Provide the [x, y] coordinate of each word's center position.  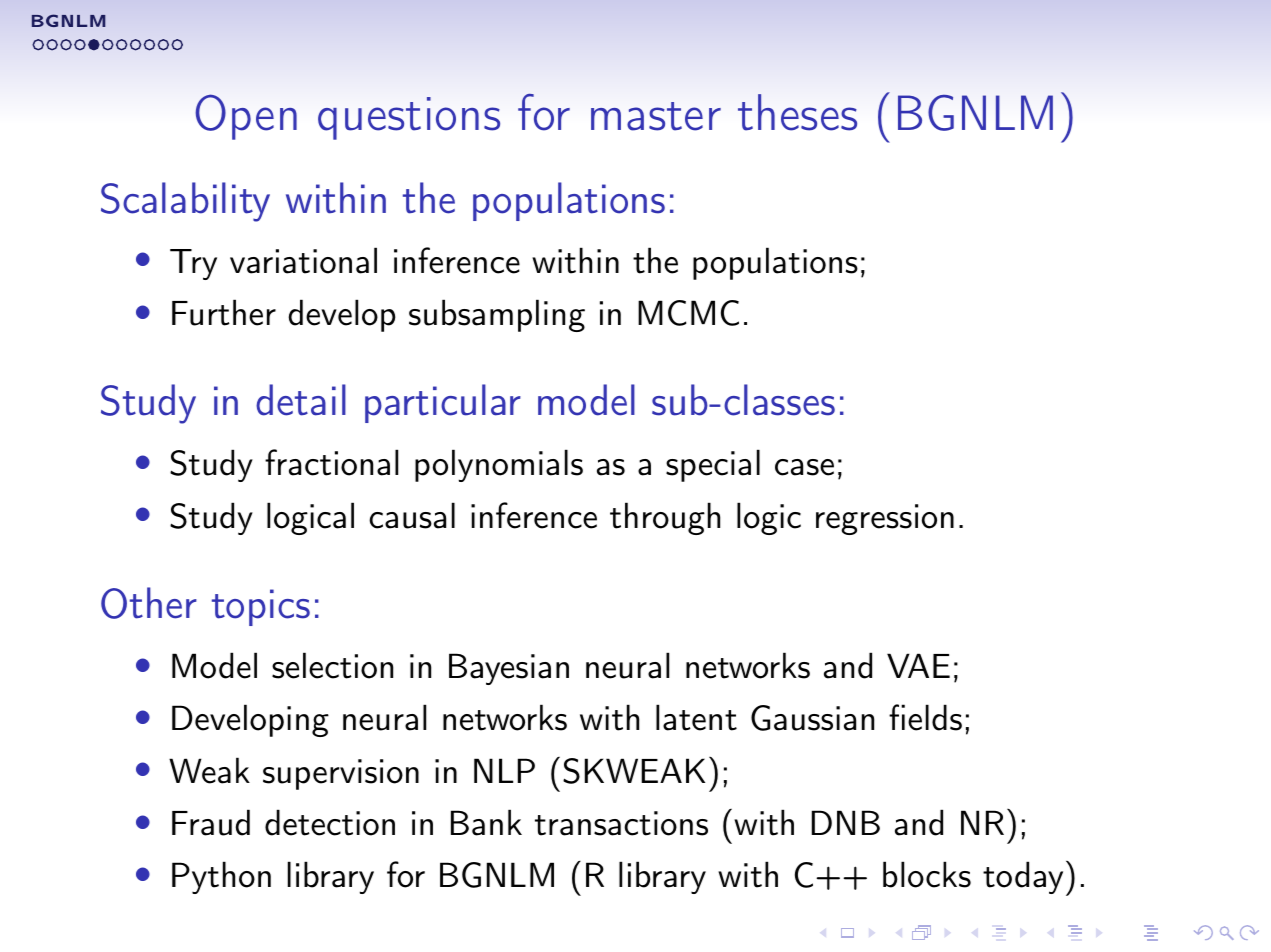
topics [261, 607]
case [804, 467]
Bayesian [509, 669]
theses [797, 112]
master [656, 116]
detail [301, 400]
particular [443, 403]
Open [246, 117]
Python [221, 877]
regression [885, 519]
